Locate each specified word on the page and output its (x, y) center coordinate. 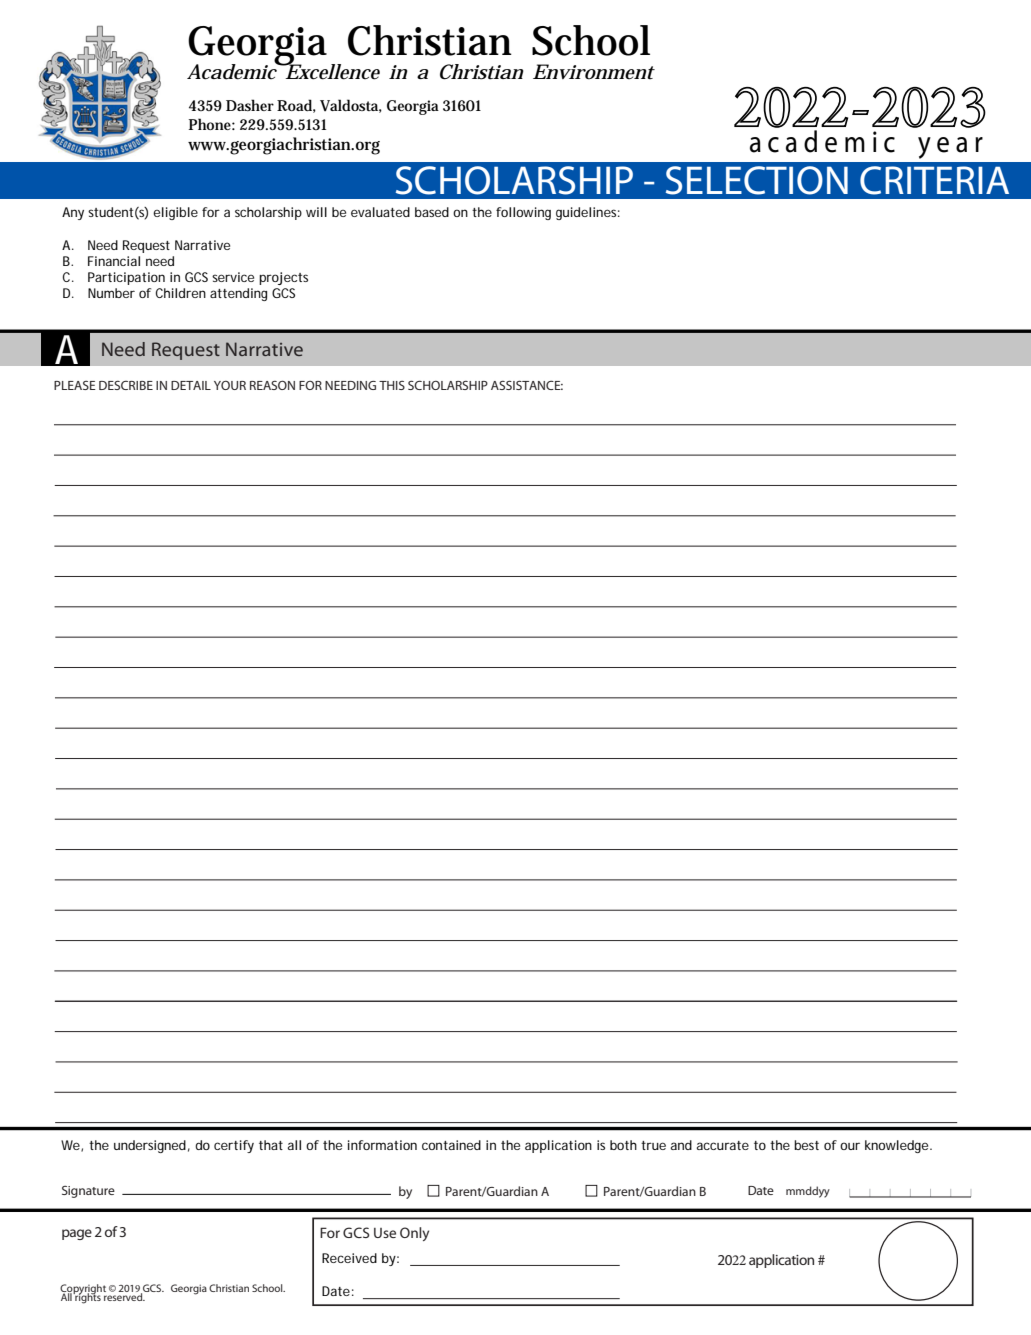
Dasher (250, 105)
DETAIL (191, 385)
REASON (272, 385)
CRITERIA (934, 180)
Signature (88, 1192)
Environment (594, 72)
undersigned (150, 1146)
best (806, 1145)
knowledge (898, 1146)
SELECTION (757, 180)
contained (451, 1145)
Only (414, 1234)
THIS (392, 385)
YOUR (230, 385)
